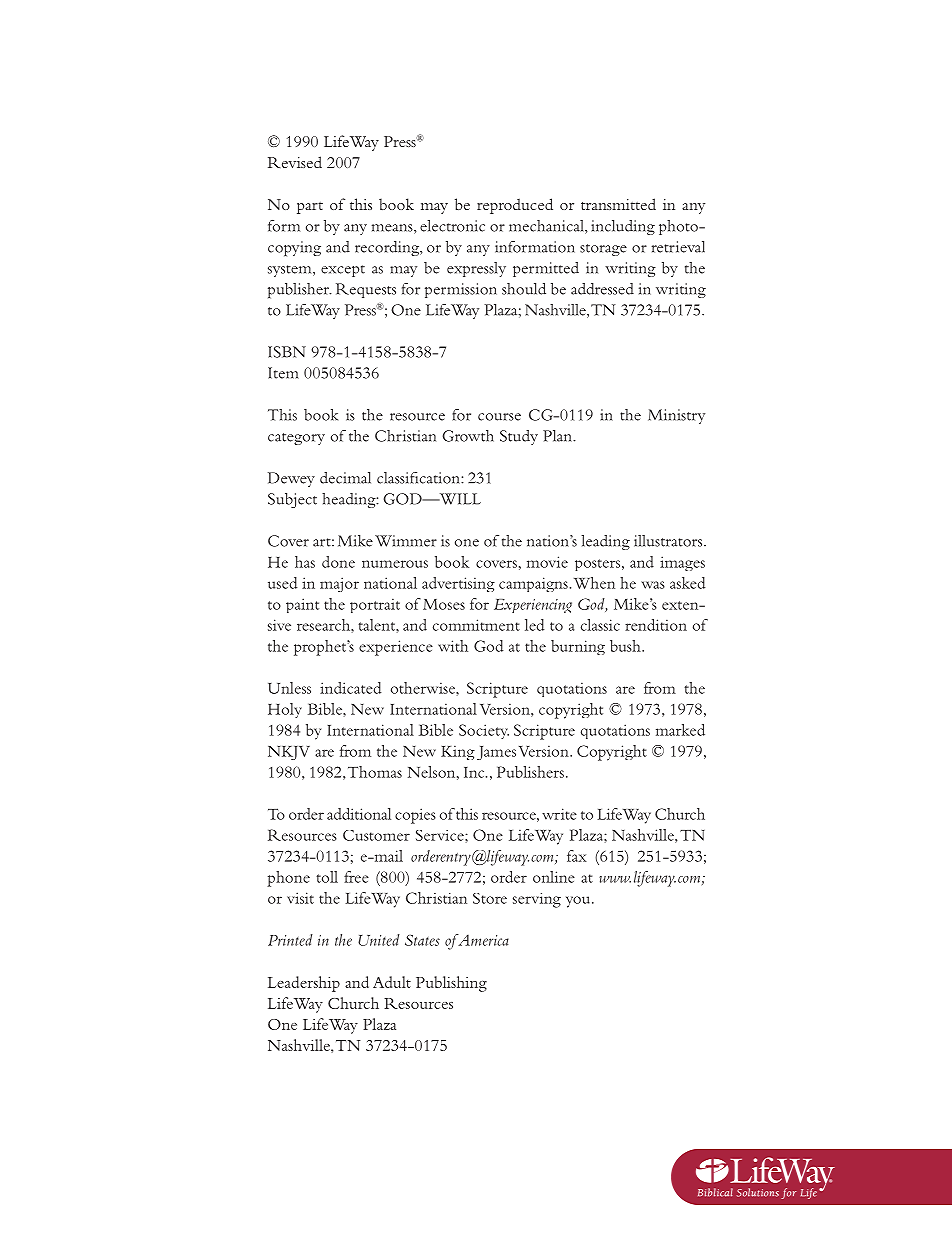  Describe the element at coordinates (468, 436) in the image. I see `Growth` at that location.
